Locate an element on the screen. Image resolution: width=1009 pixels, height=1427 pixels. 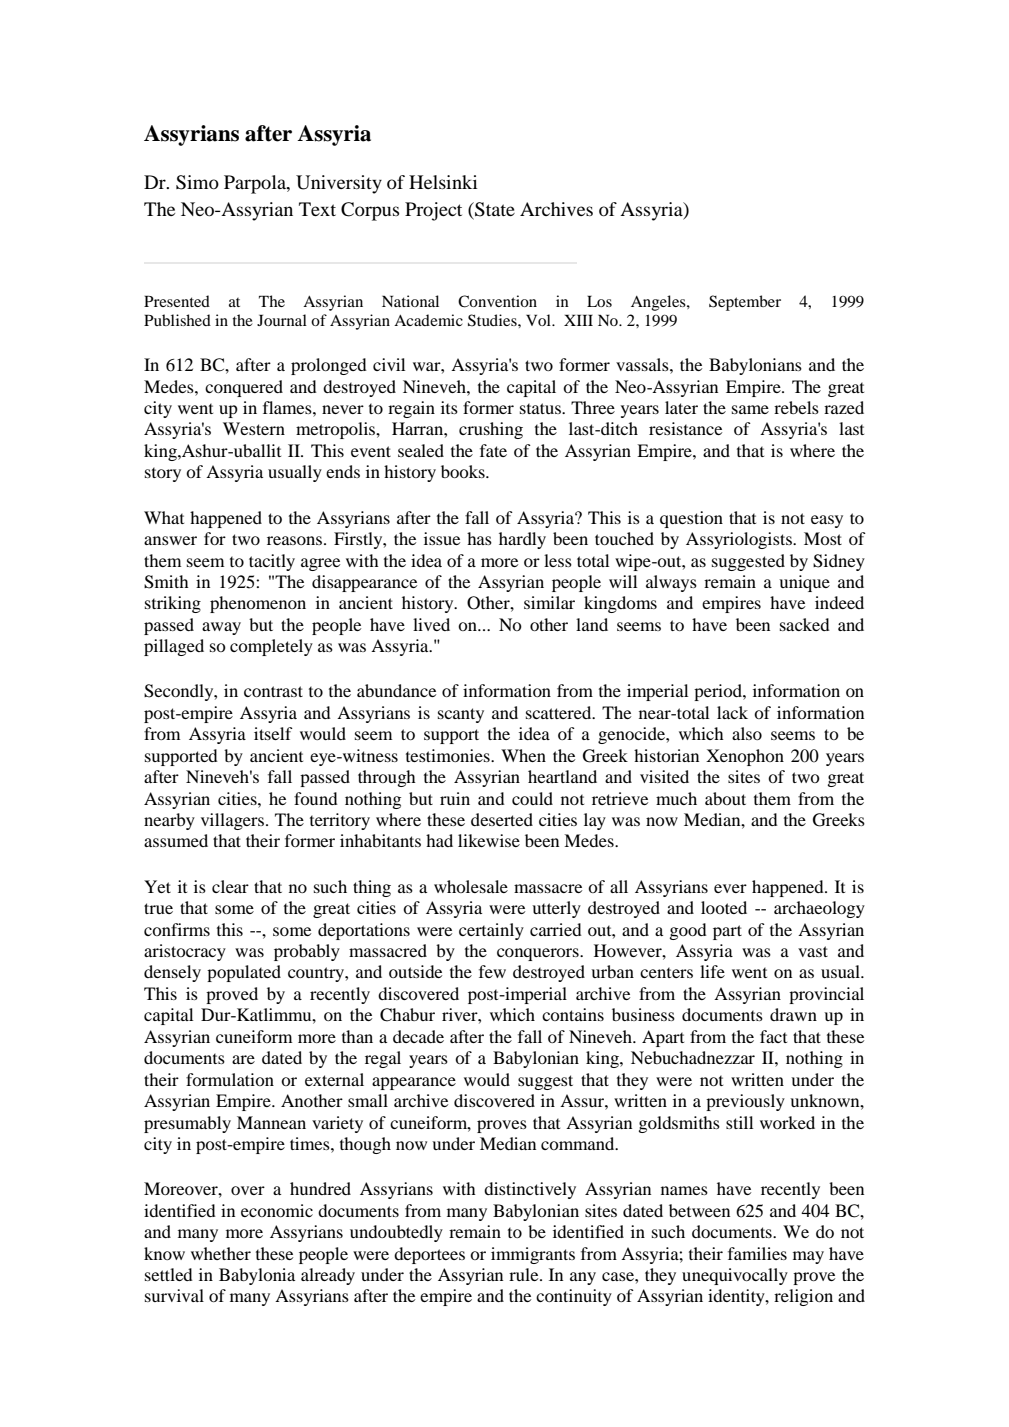
itself is located at coordinates (273, 733).
